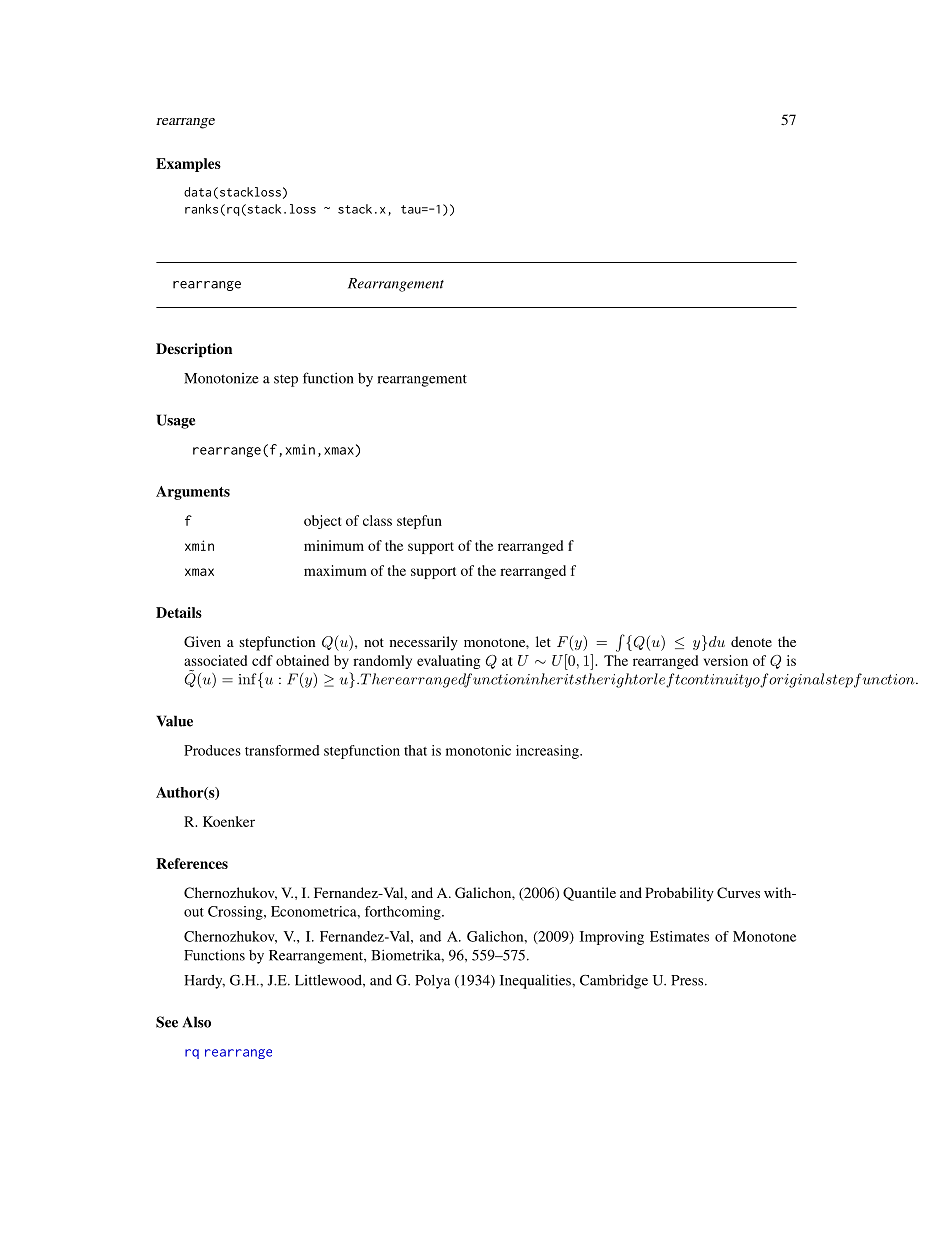  I want to click on Arguments, so click(193, 493).
